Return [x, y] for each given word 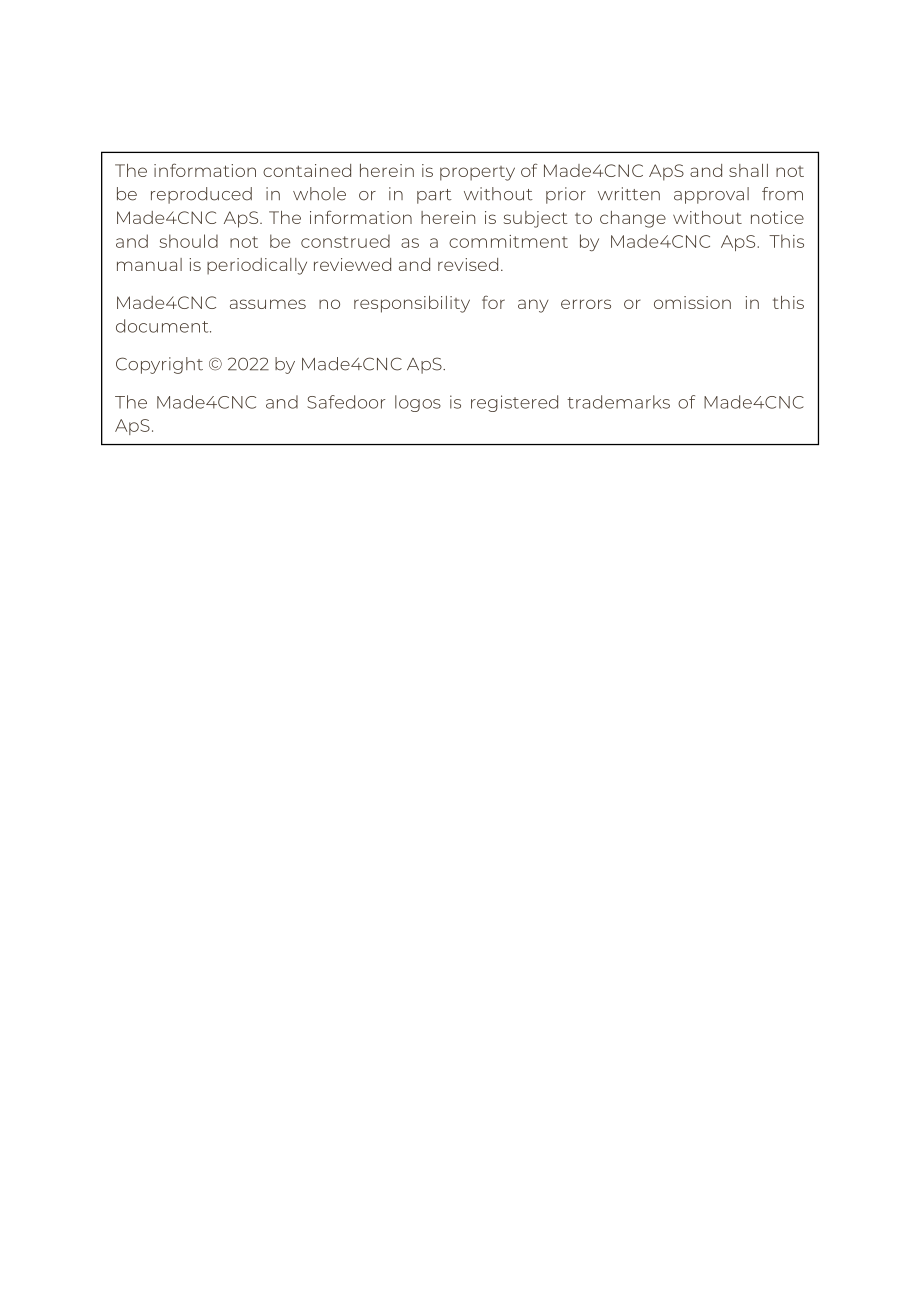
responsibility [412, 304]
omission [692, 302]
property [477, 173]
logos [418, 403]
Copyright [159, 365]
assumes [268, 304]
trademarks [618, 402]
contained [307, 170]
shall [748, 170]
